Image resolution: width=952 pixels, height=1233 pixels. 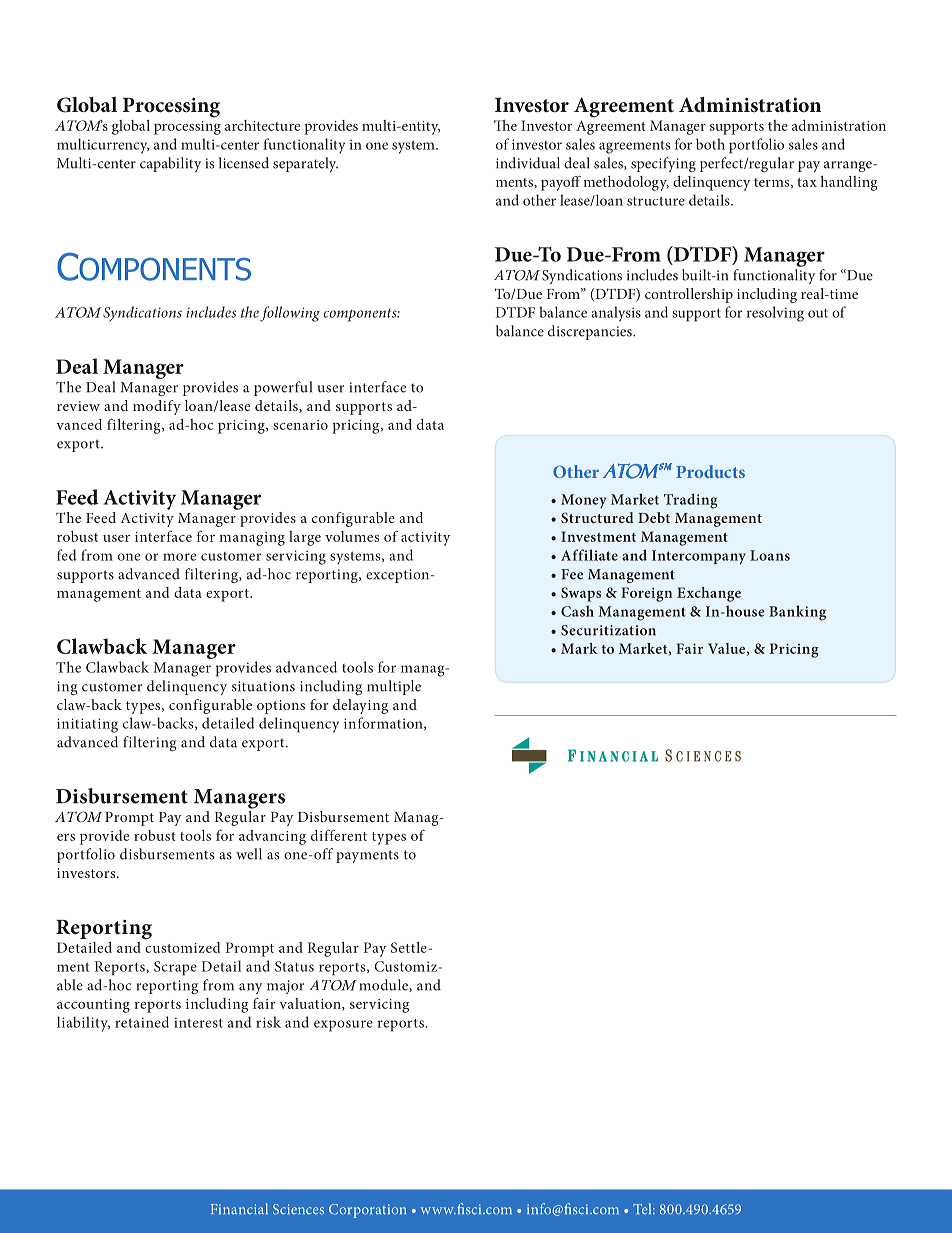 I want to click on scenario, so click(x=300, y=425).
